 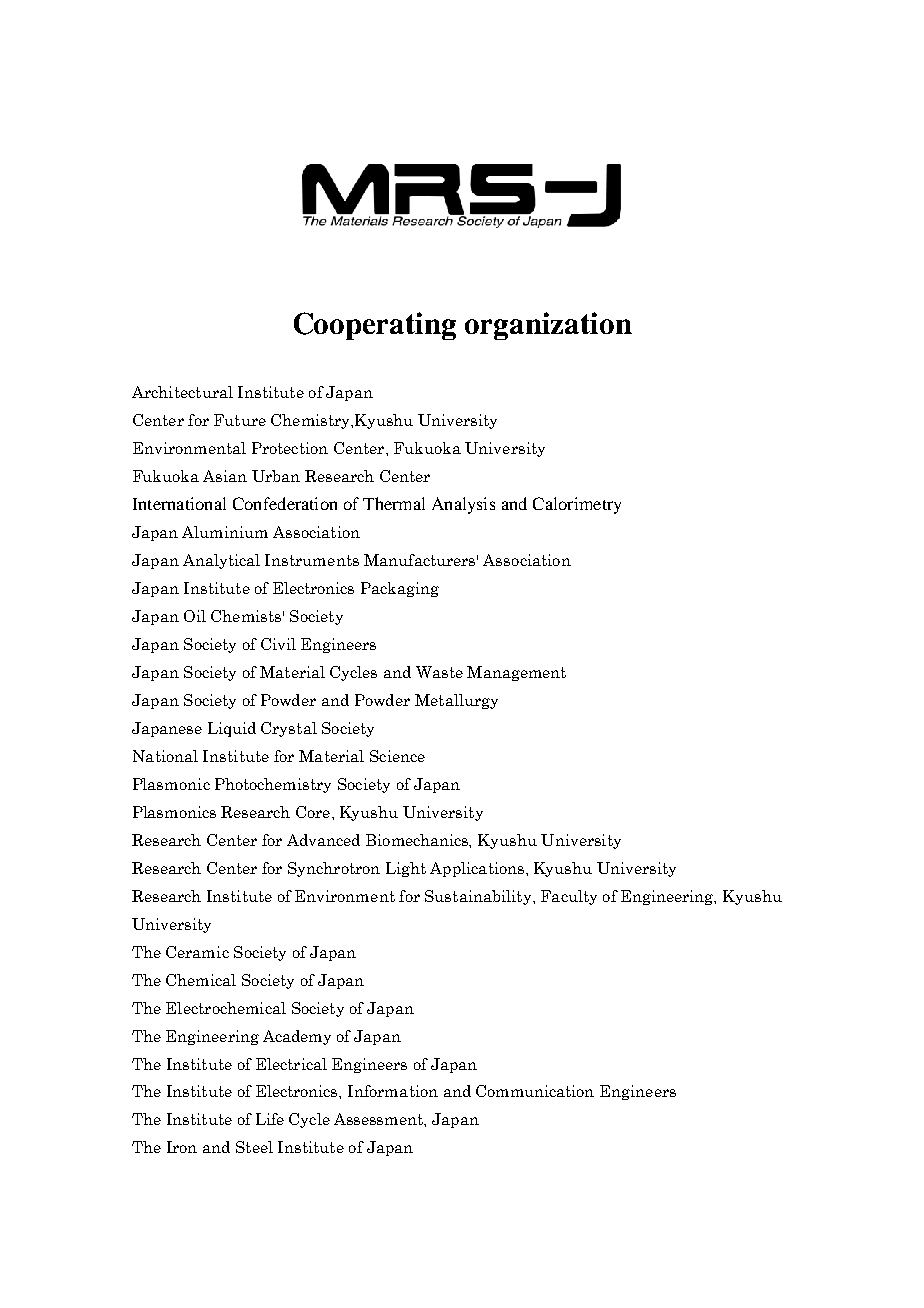 What do you see at coordinates (375, 326) in the document?
I see `Cooperating` at bounding box center [375, 326].
